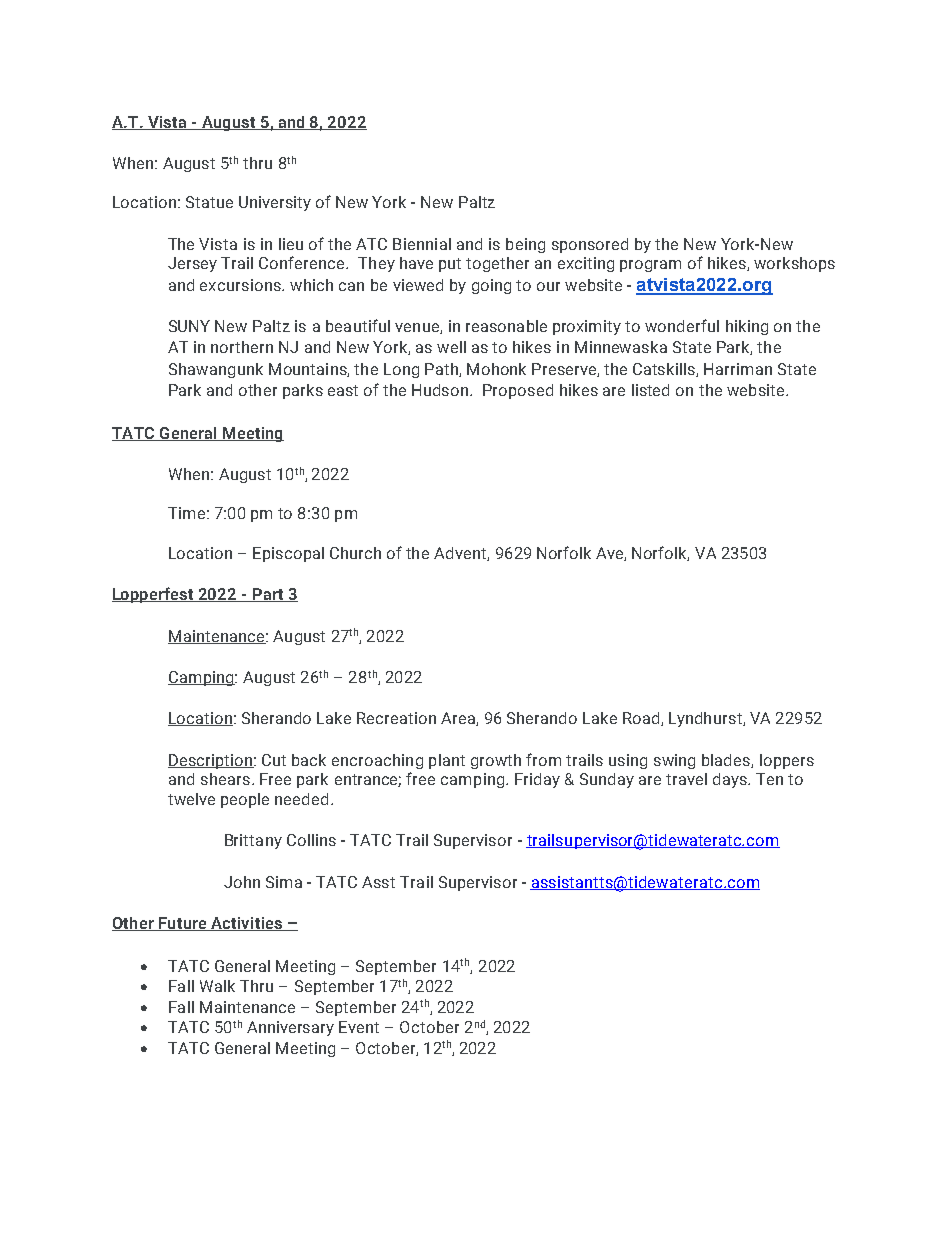  I want to click on being, so click(525, 245).
